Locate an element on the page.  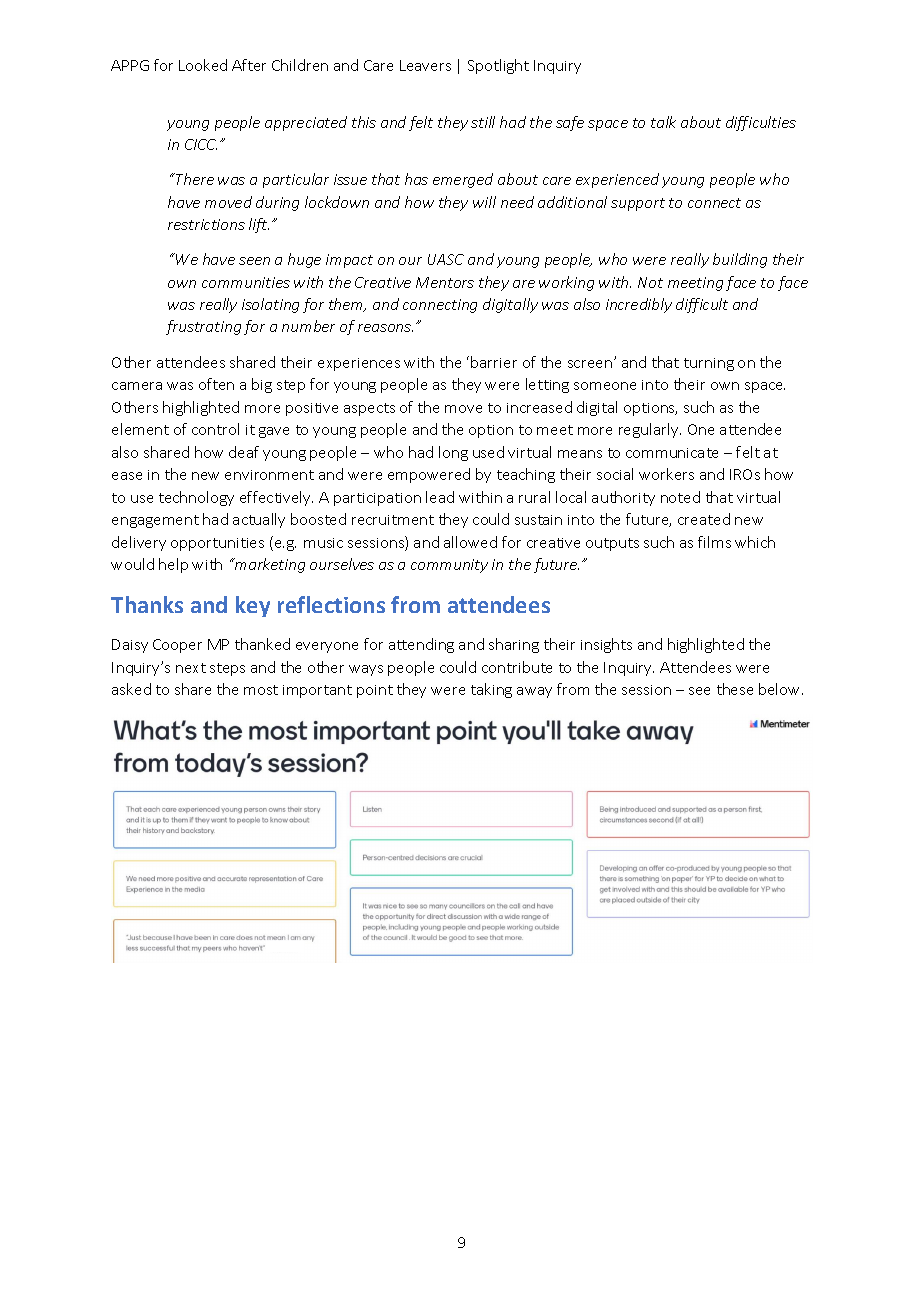
incredibly is located at coordinates (639, 305).
